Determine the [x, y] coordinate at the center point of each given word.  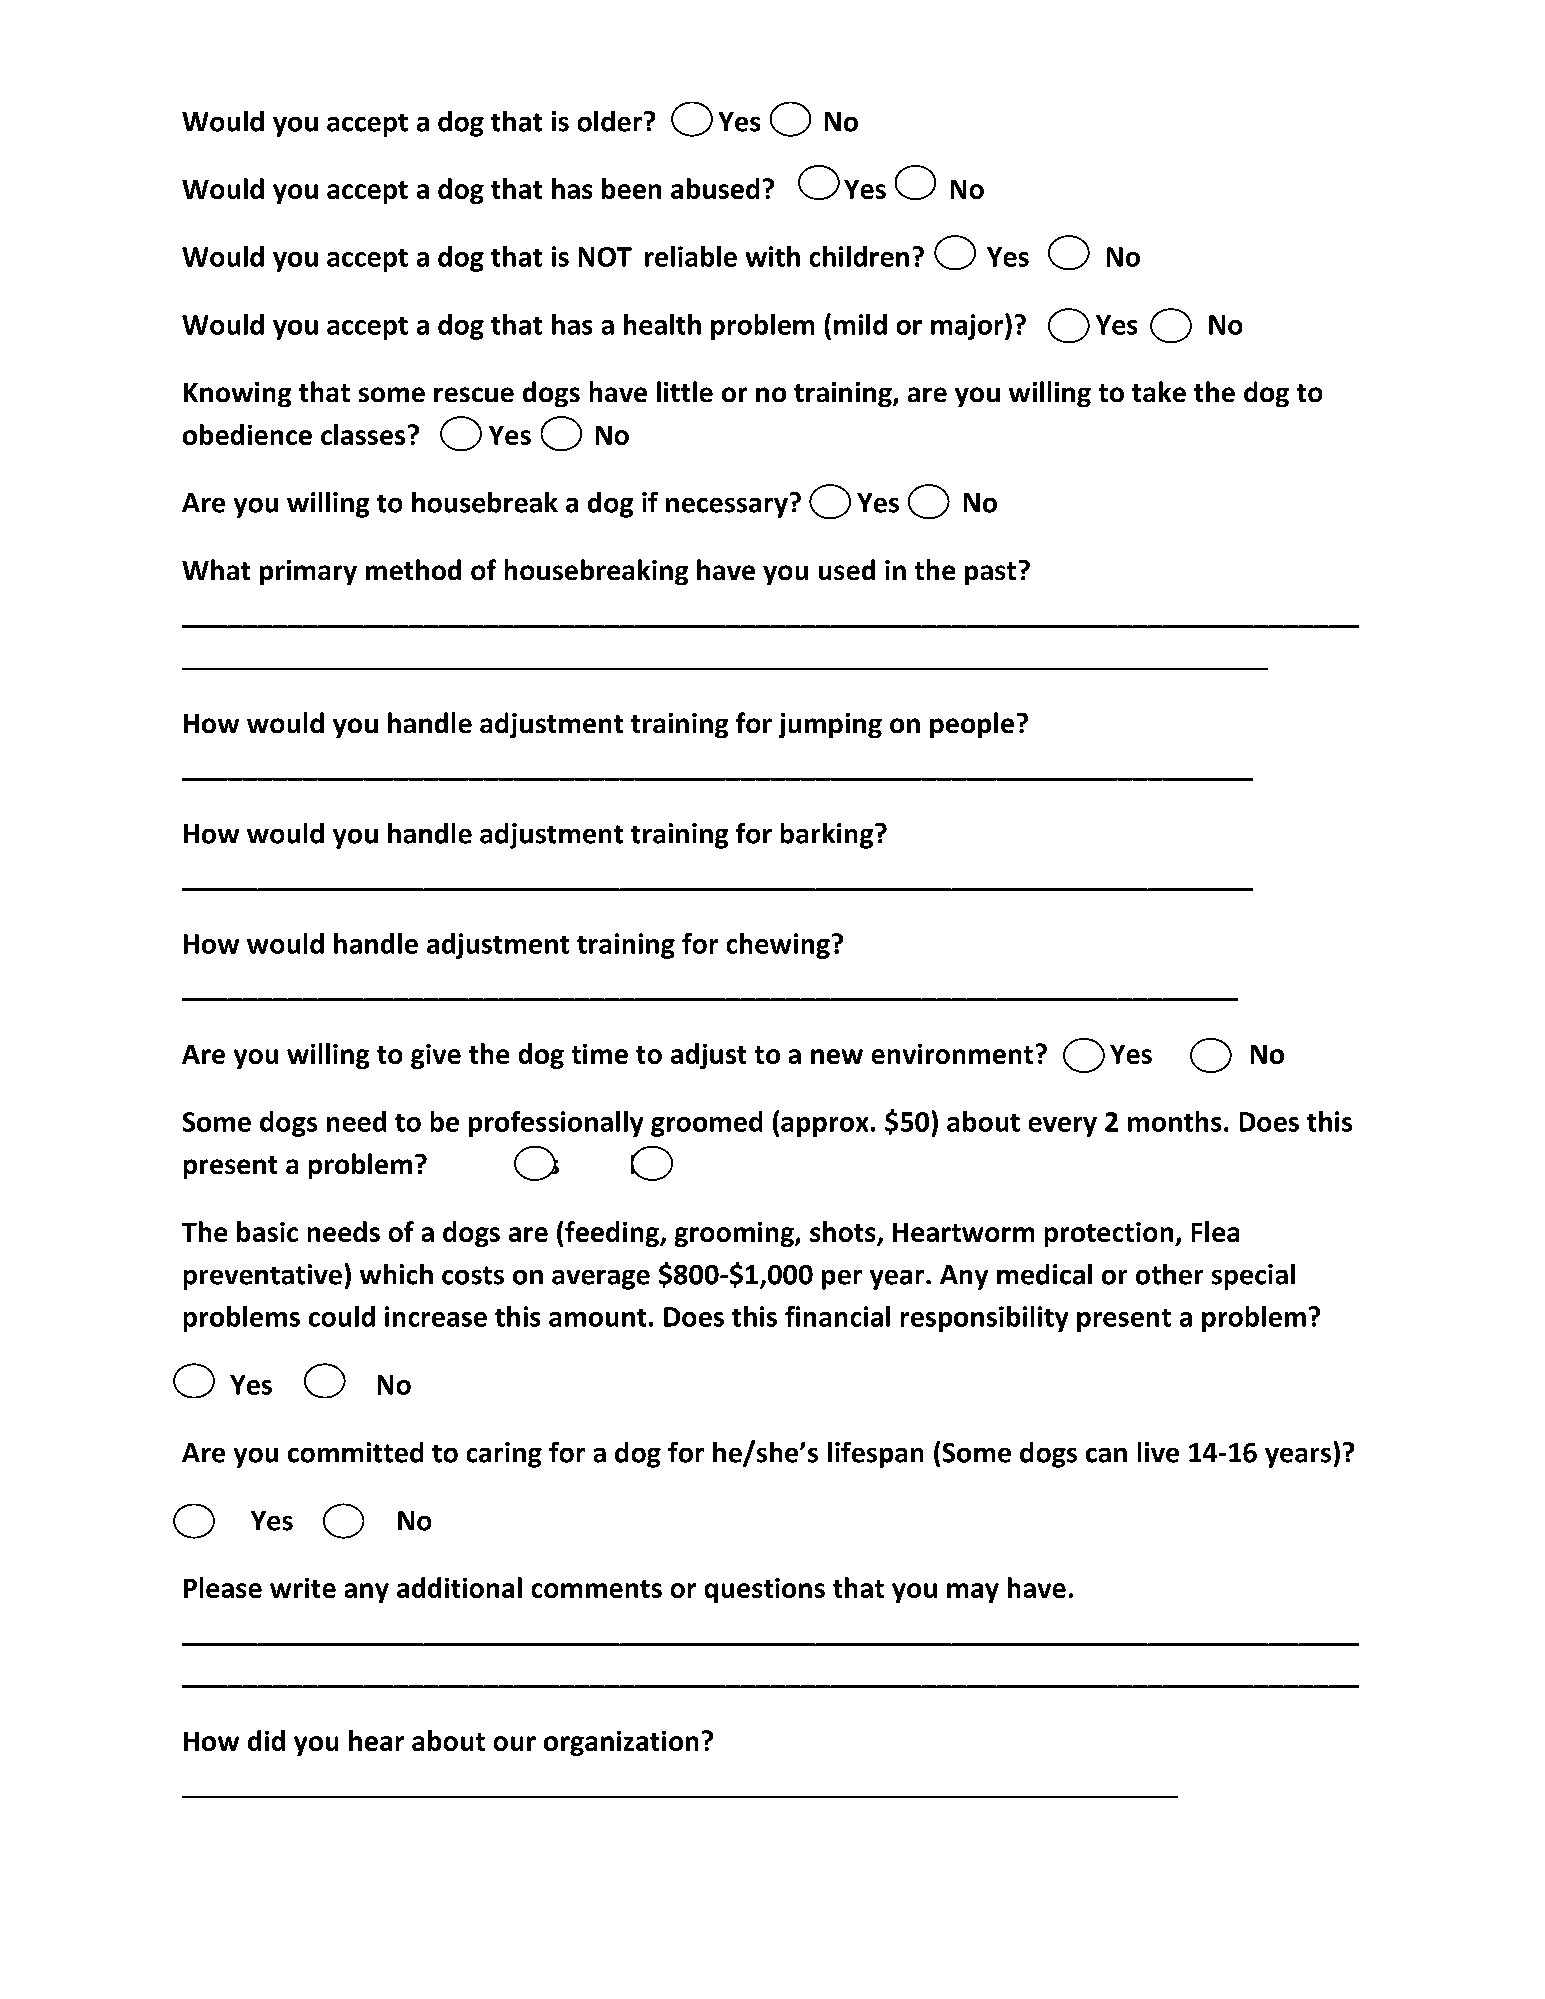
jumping [830, 725]
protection [1110, 1234]
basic [267, 1231]
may [973, 1593]
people [972, 725]
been [631, 188]
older [610, 121]
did [266, 1740]
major [968, 327]
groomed [706, 1124]
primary [308, 572]
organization [621, 1743]
